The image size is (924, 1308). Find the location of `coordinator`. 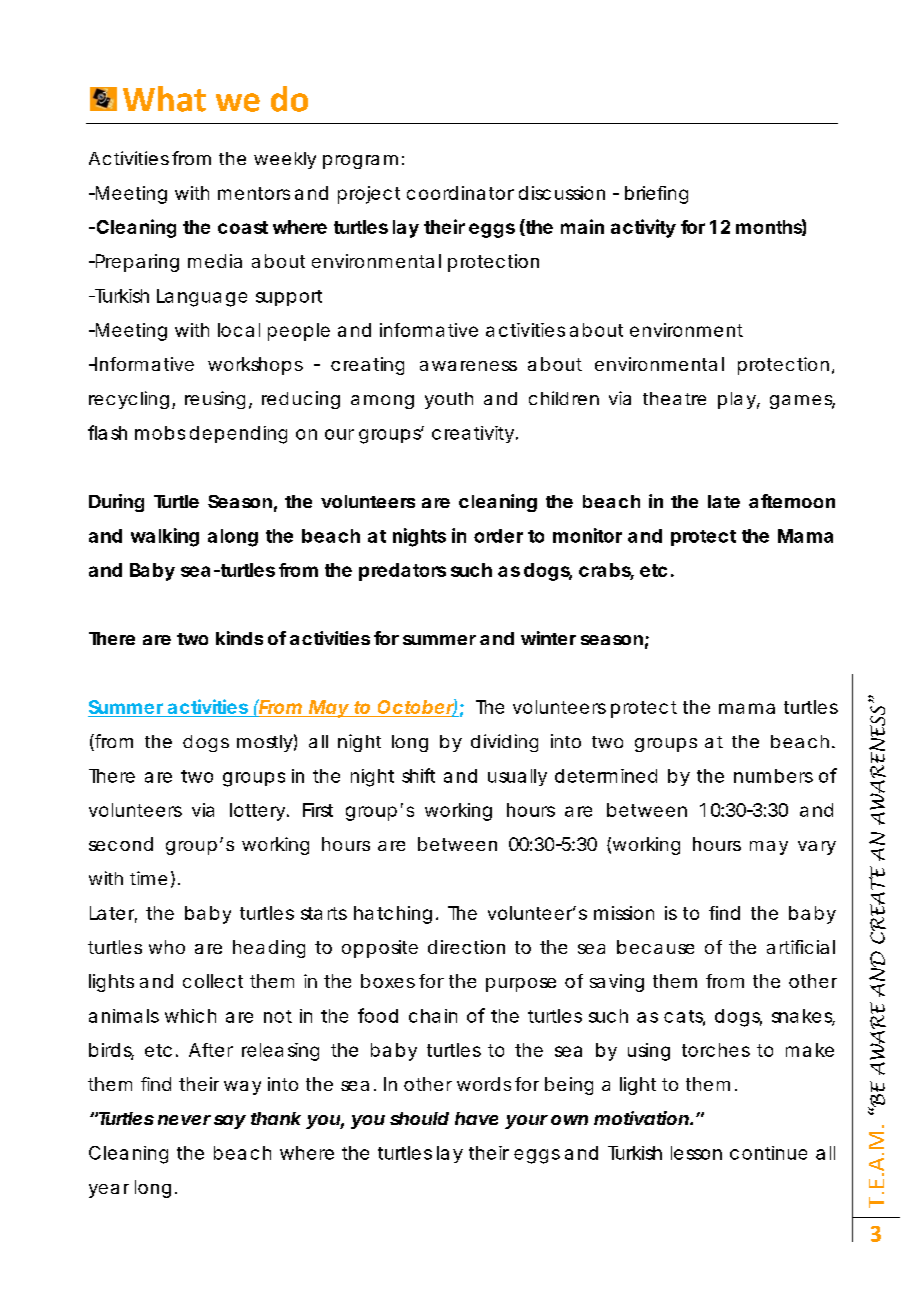

coordinator is located at coordinates (460, 193).
